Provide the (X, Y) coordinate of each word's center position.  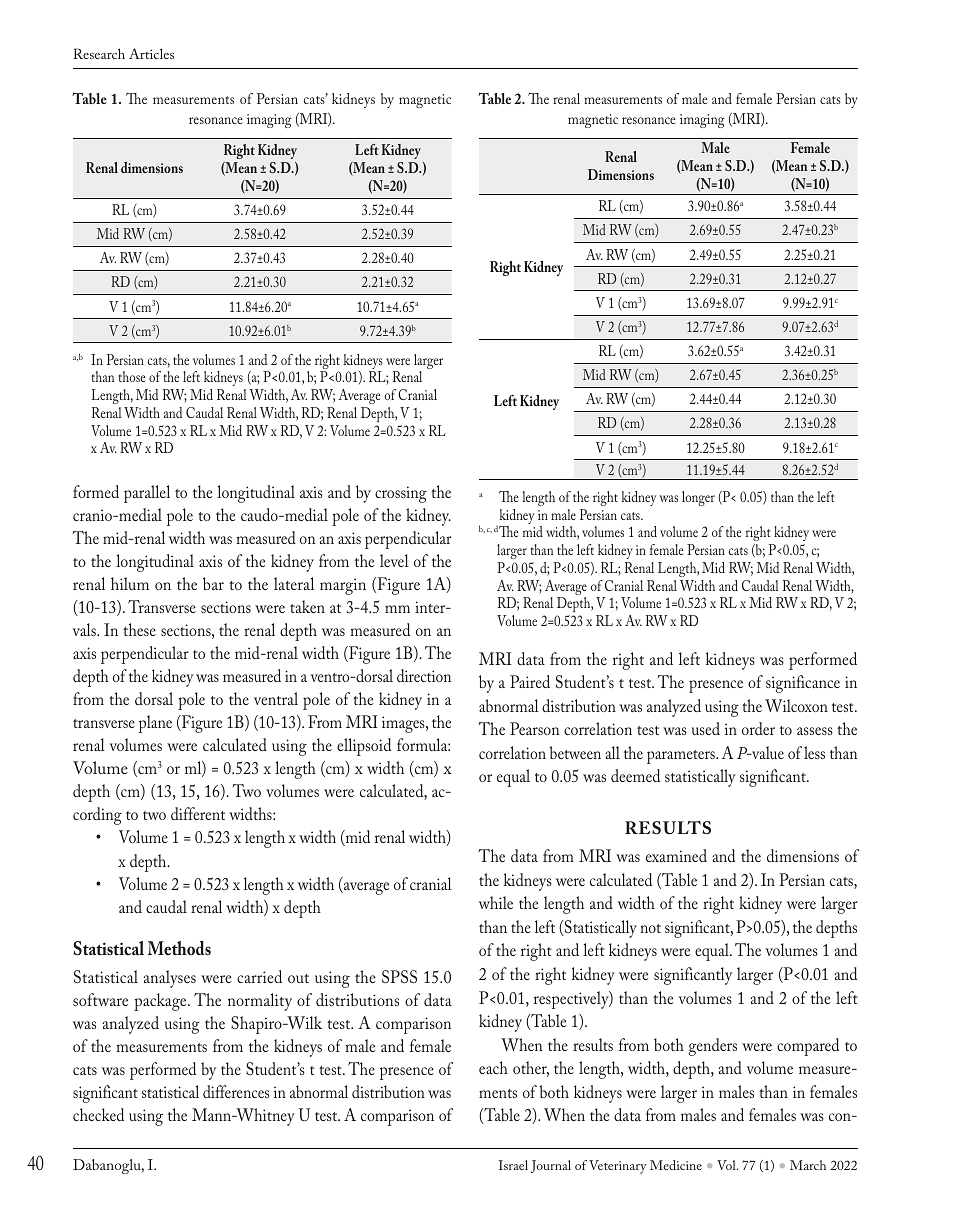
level (394, 560)
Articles (151, 53)
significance (803, 684)
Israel (513, 1165)
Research (99, 53)
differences (236, 1091)
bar (213, 583)
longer (698, 498)
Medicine (676, 1165)
